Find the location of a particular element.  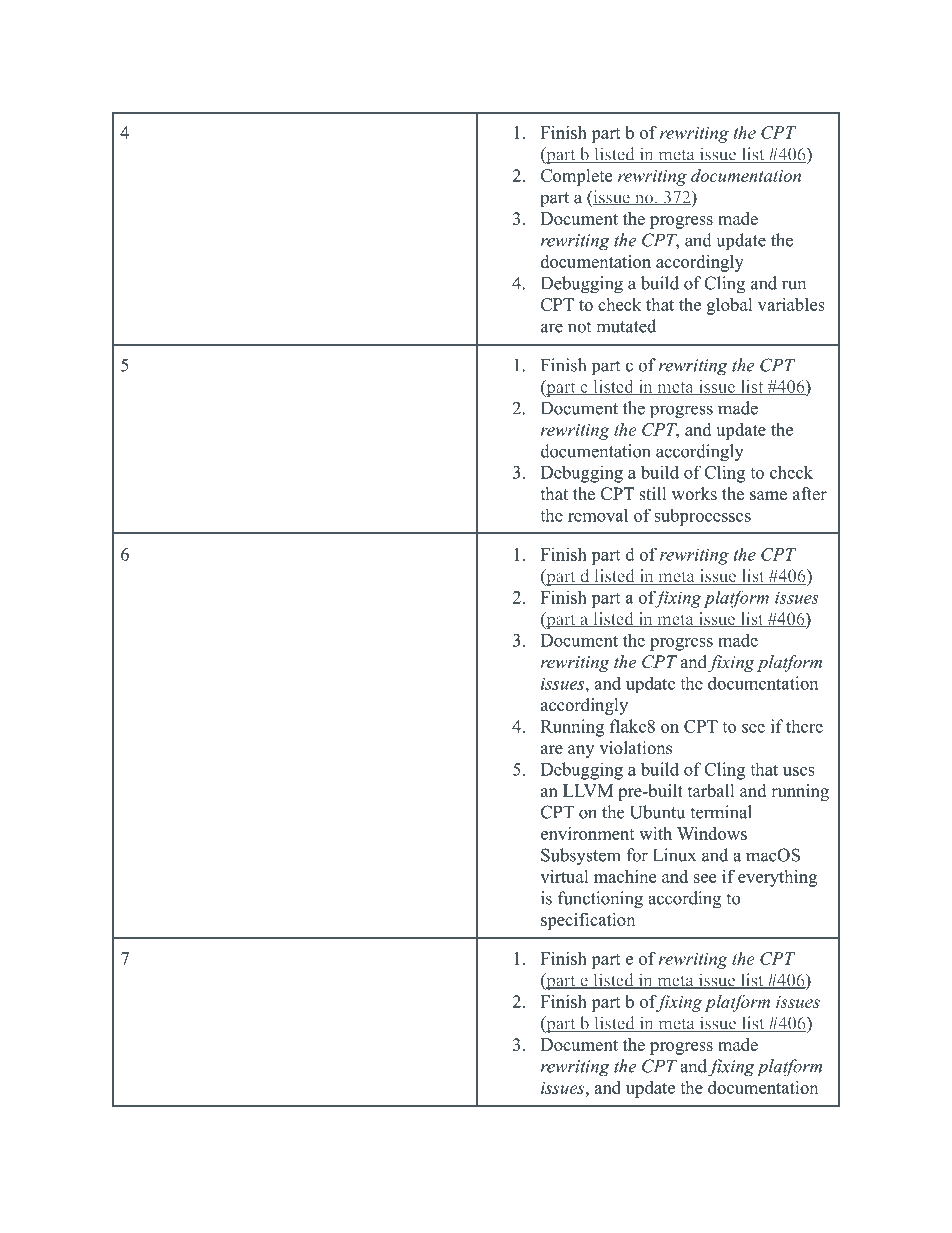

Complete is located at coordinates (576, 177).
